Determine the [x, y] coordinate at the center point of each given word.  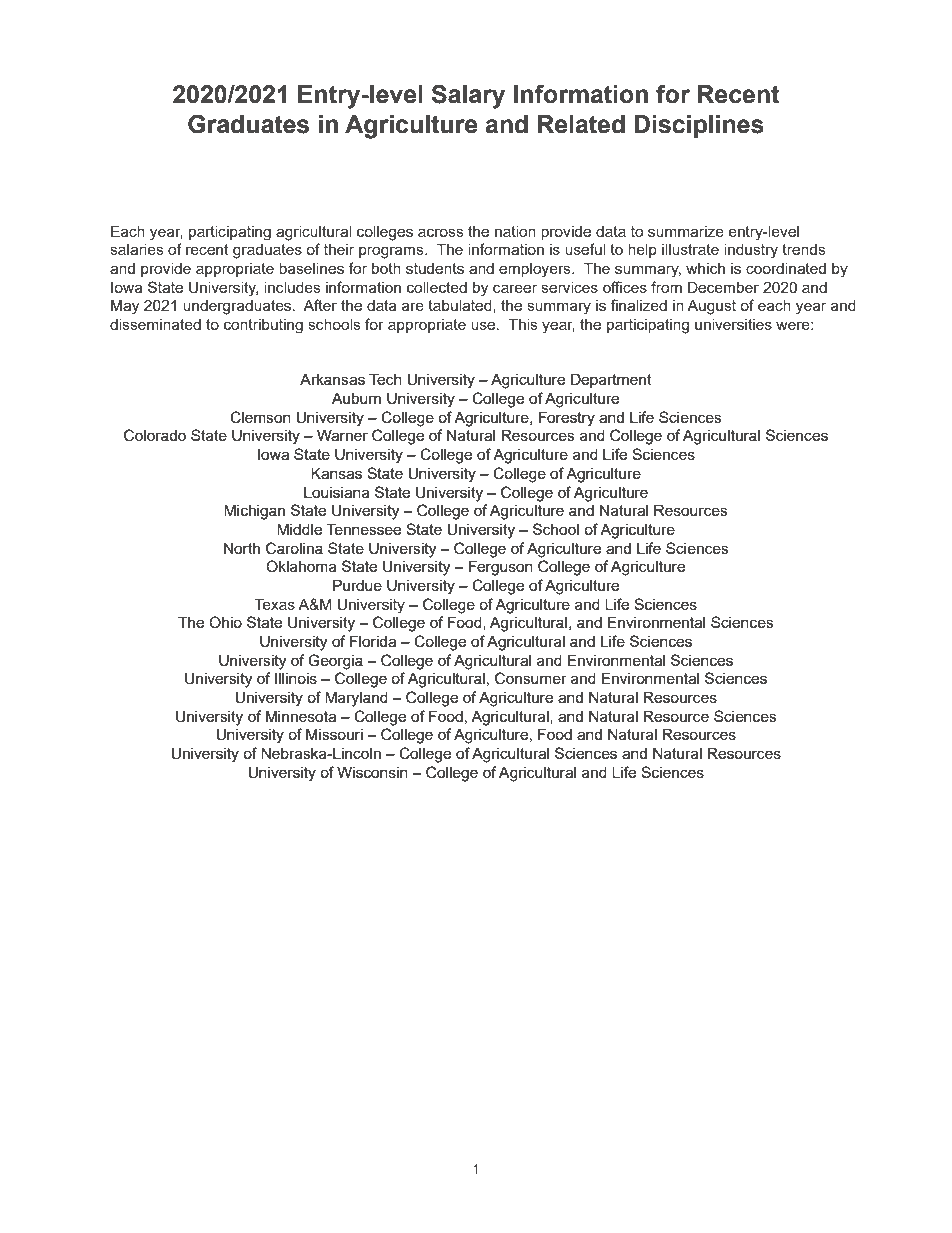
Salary [468, 96]
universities [733, 324]
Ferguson [501, 568]
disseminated [155, 324]
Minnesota [301, 716]
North [242, 548]
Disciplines [699, 126]
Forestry [567, 419]
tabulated [461, 305]
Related [581, 124]
